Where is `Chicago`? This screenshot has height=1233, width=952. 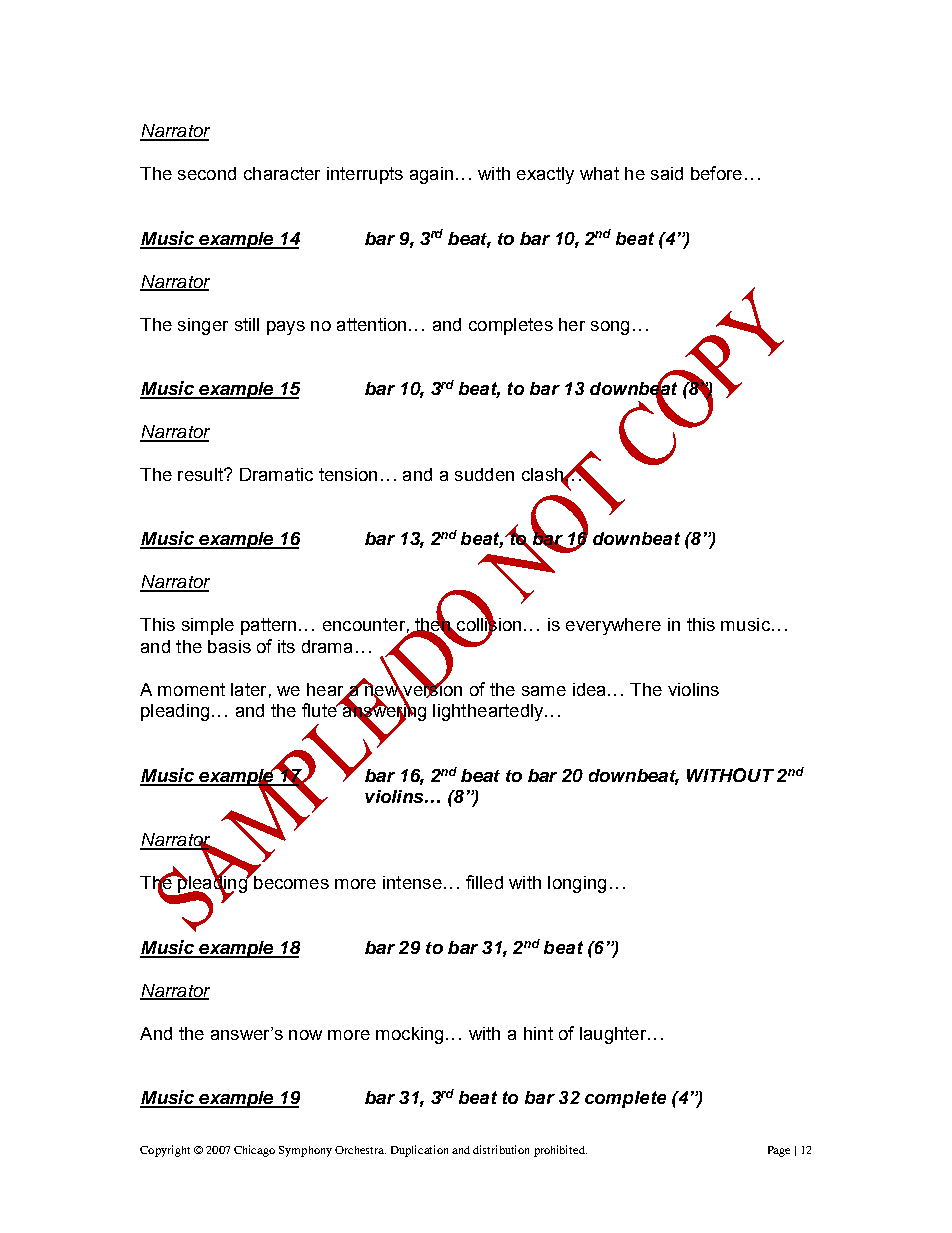
Chicago is located at coordinates (254, 1151).
